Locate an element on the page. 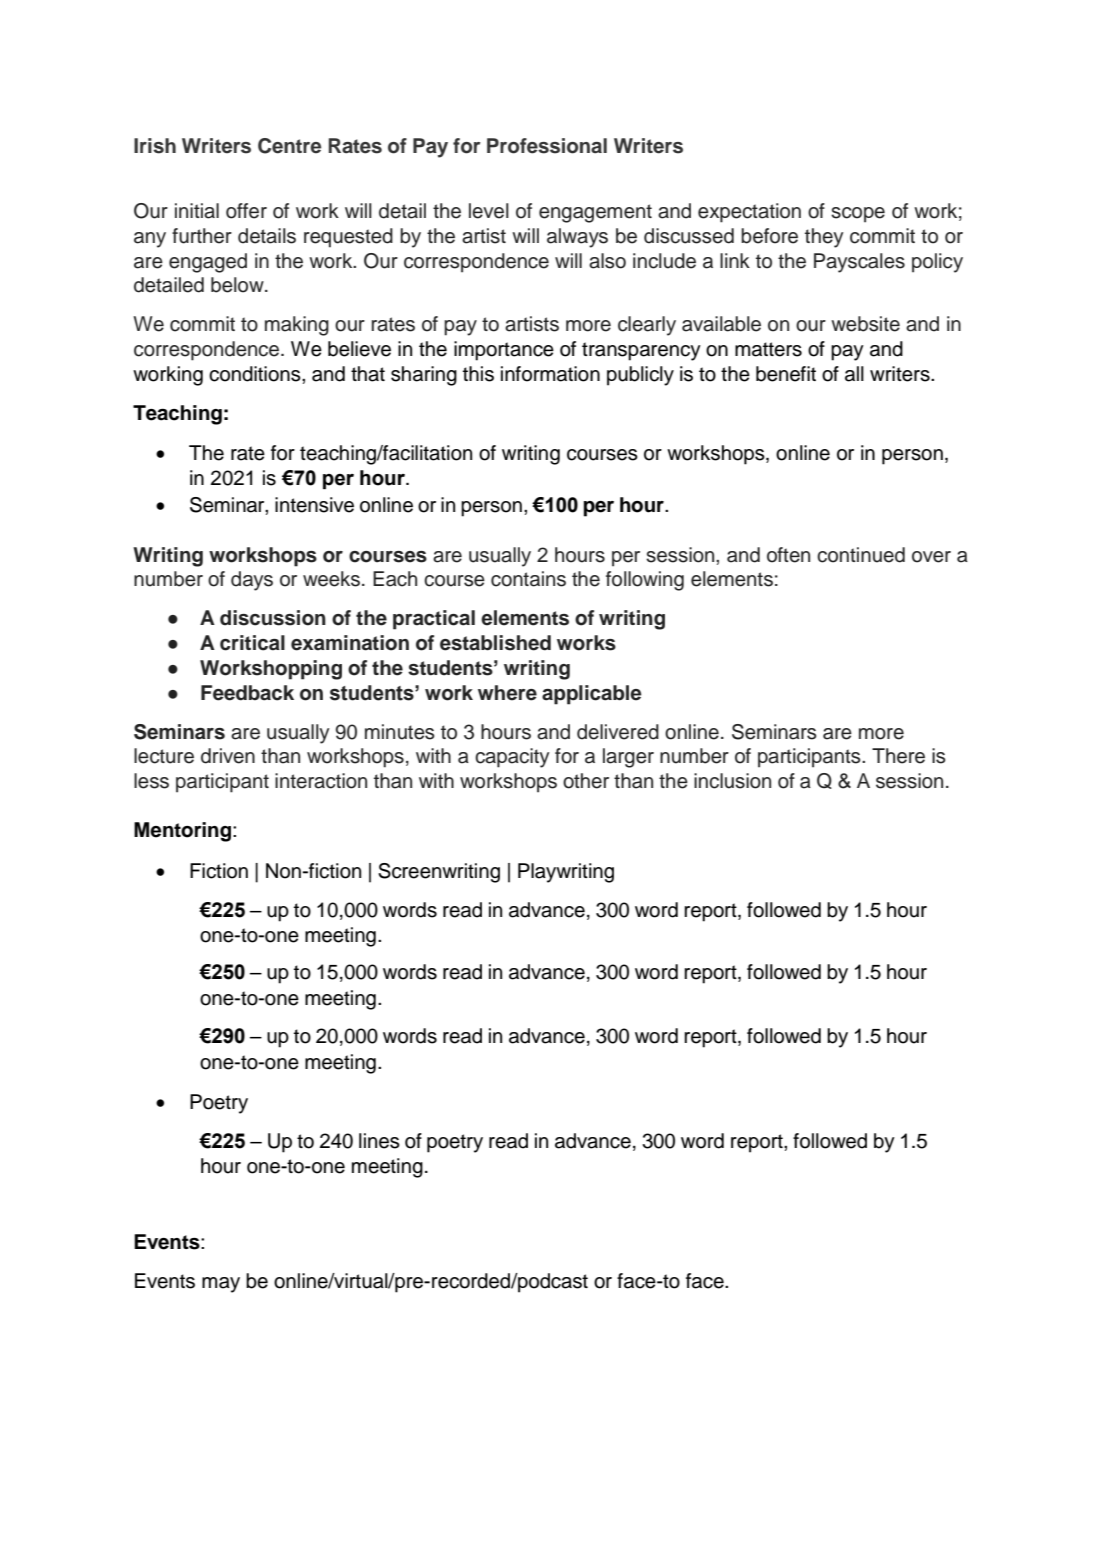  where is located at coordinates (507, 693).
